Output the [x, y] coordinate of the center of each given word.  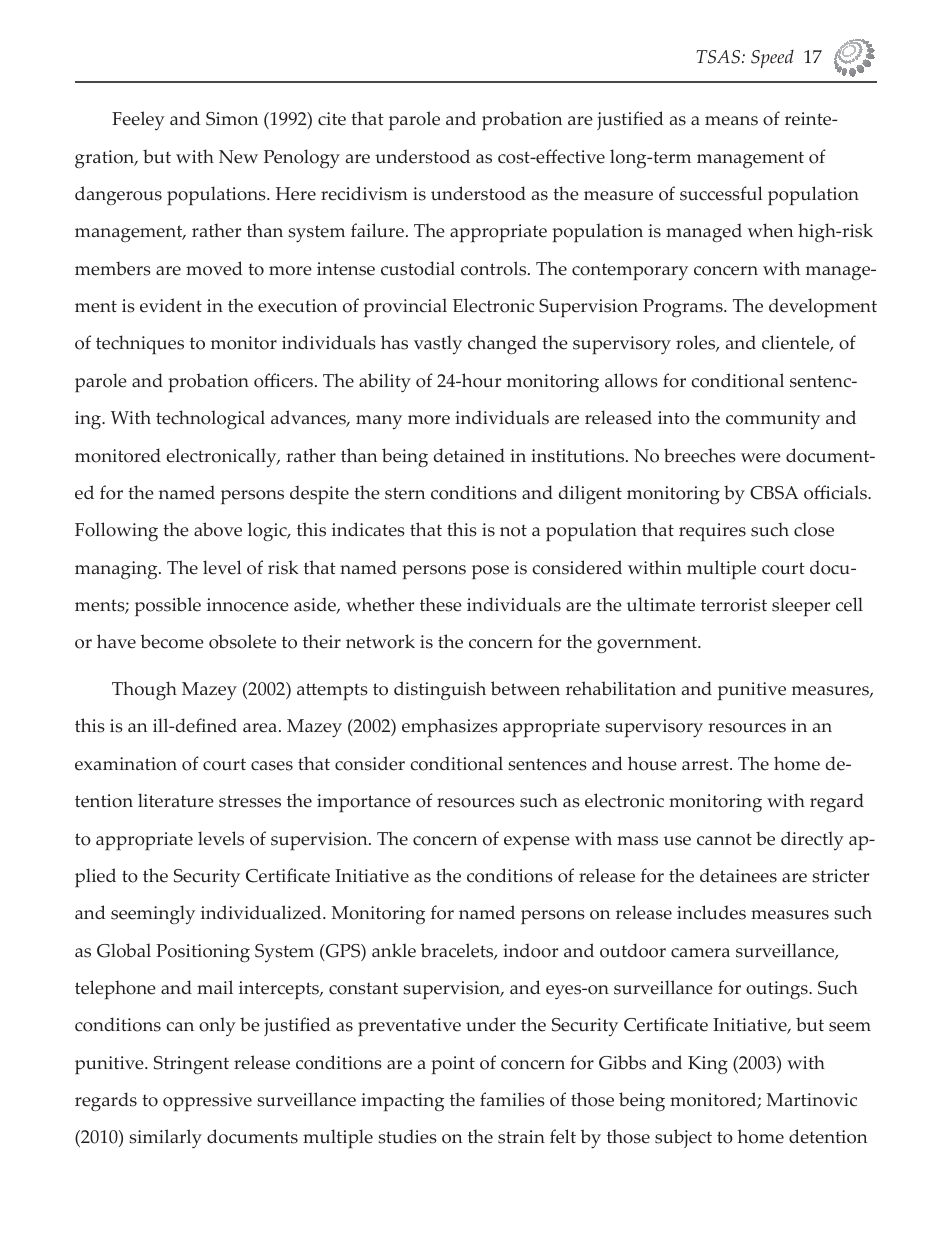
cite [332, 119]
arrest [706, 764]
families [512, 1099]
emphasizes [450, 728]
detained [469, 455]
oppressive [207, 1102]
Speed [772, 59]
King [708, 1065]
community [773, 420]
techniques [140, 345]
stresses [250, 801]
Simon [232, 119]
